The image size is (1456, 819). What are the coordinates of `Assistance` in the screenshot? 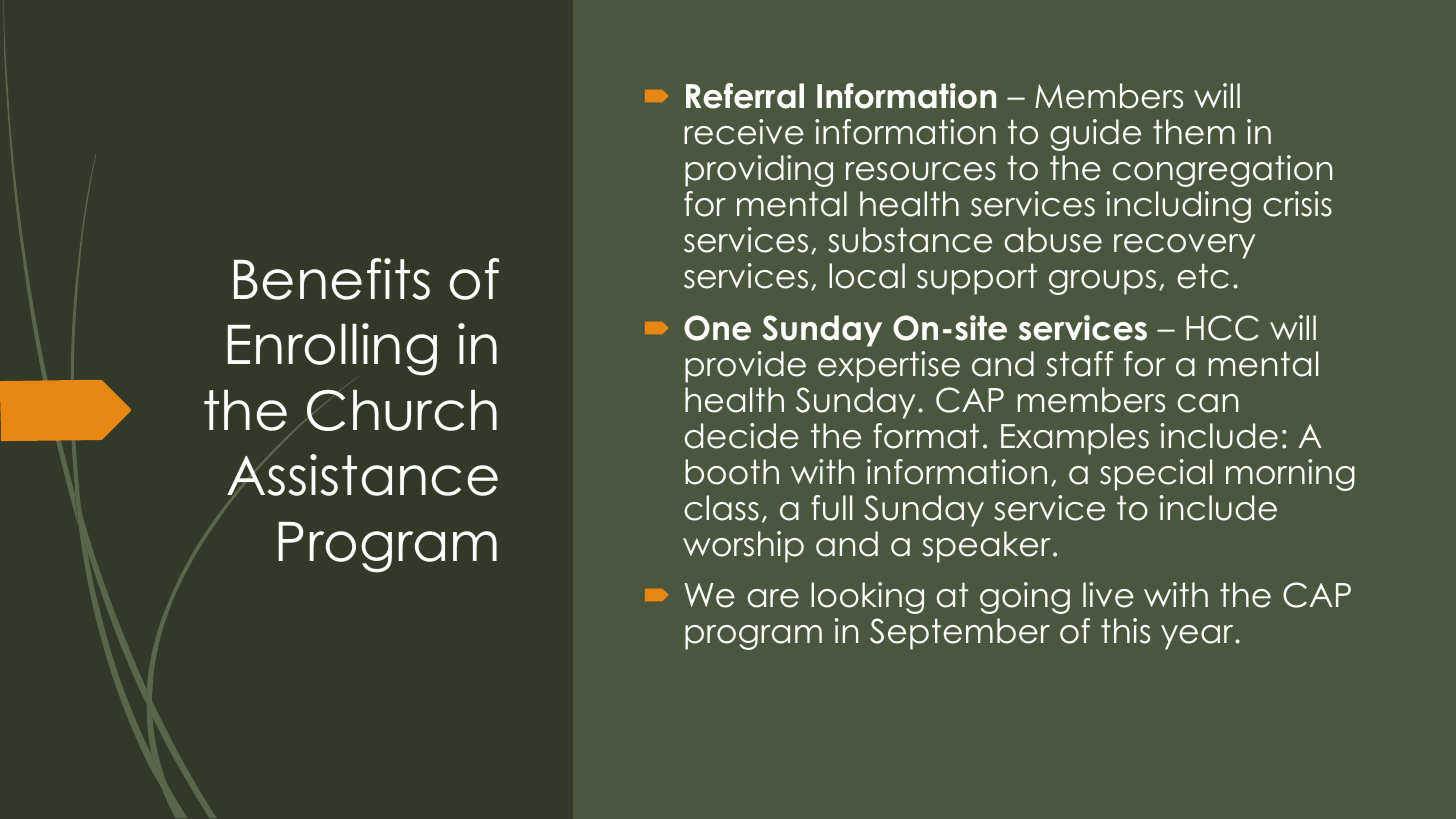 It's located at (362, 475).
